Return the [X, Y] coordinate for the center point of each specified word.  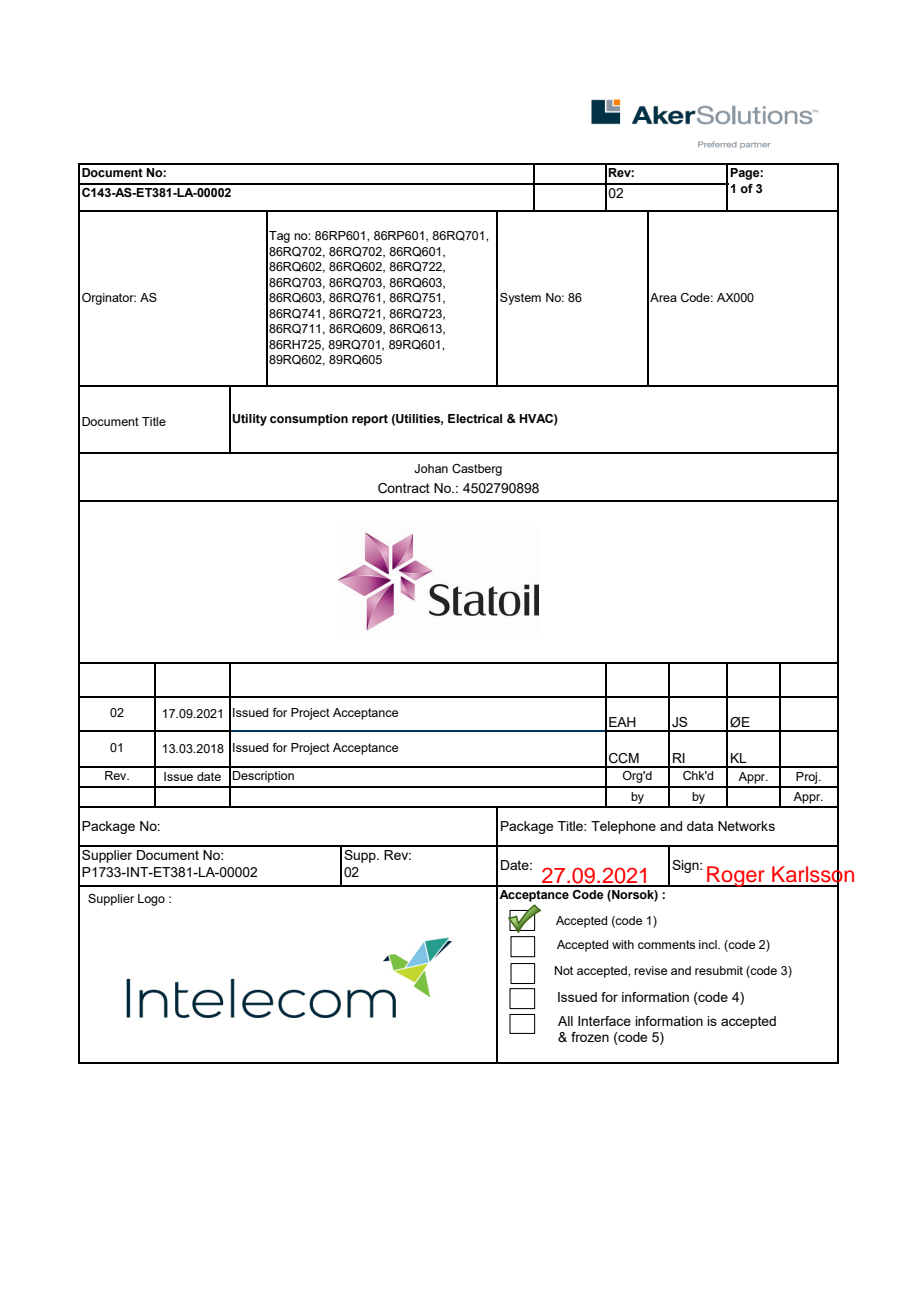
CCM [624, 758]
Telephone [623, 827]
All [565, 1021]
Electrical [475, 418]
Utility [249, 420]
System [520, 299]
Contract [404, 488]
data [700, 826]
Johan [431, 468]
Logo [151, 900]
